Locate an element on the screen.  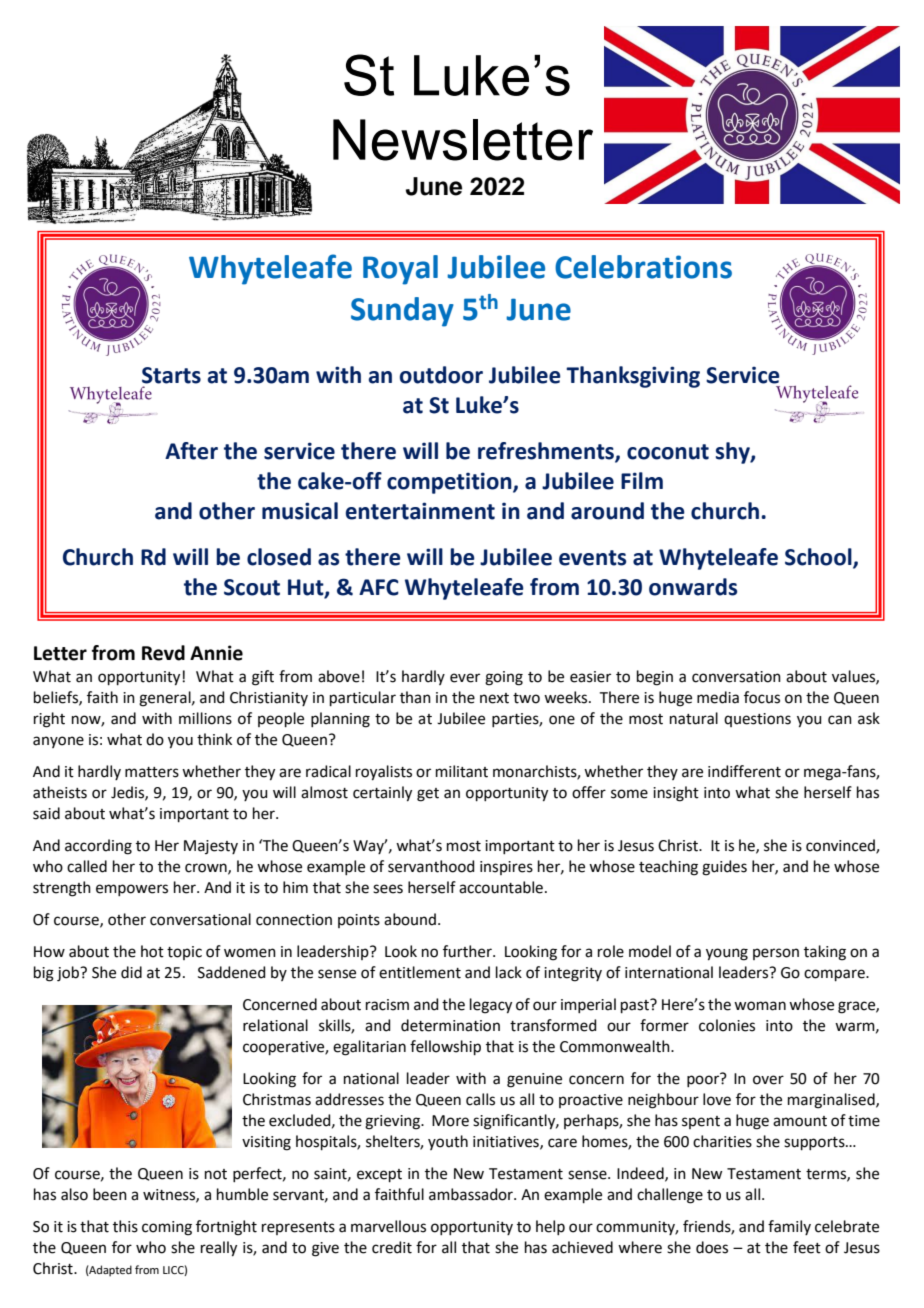
Starts is located at coordinates (171, 375).
